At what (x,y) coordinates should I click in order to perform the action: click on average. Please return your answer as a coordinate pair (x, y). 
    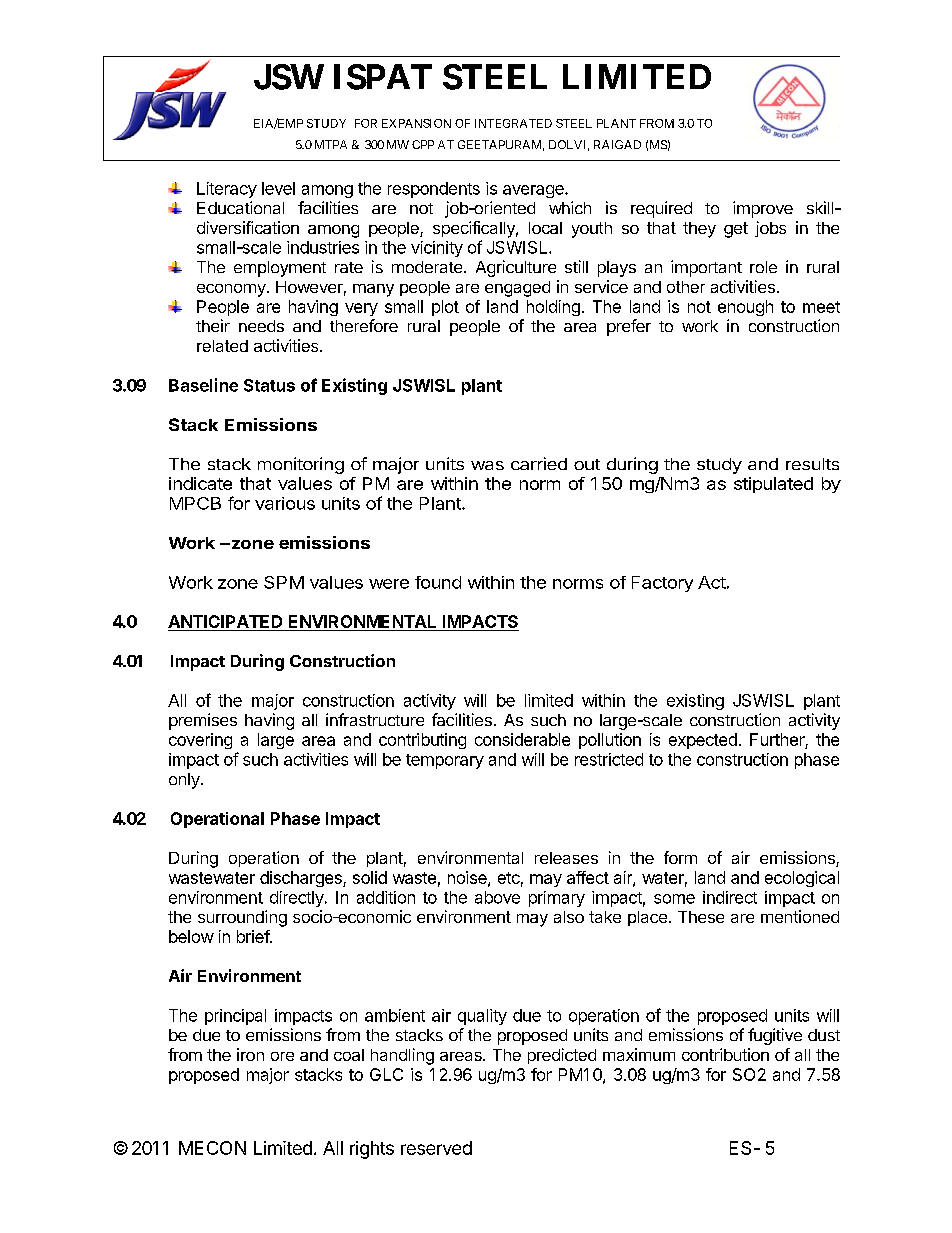
    Looking at the image, I should click on (534, 191).
